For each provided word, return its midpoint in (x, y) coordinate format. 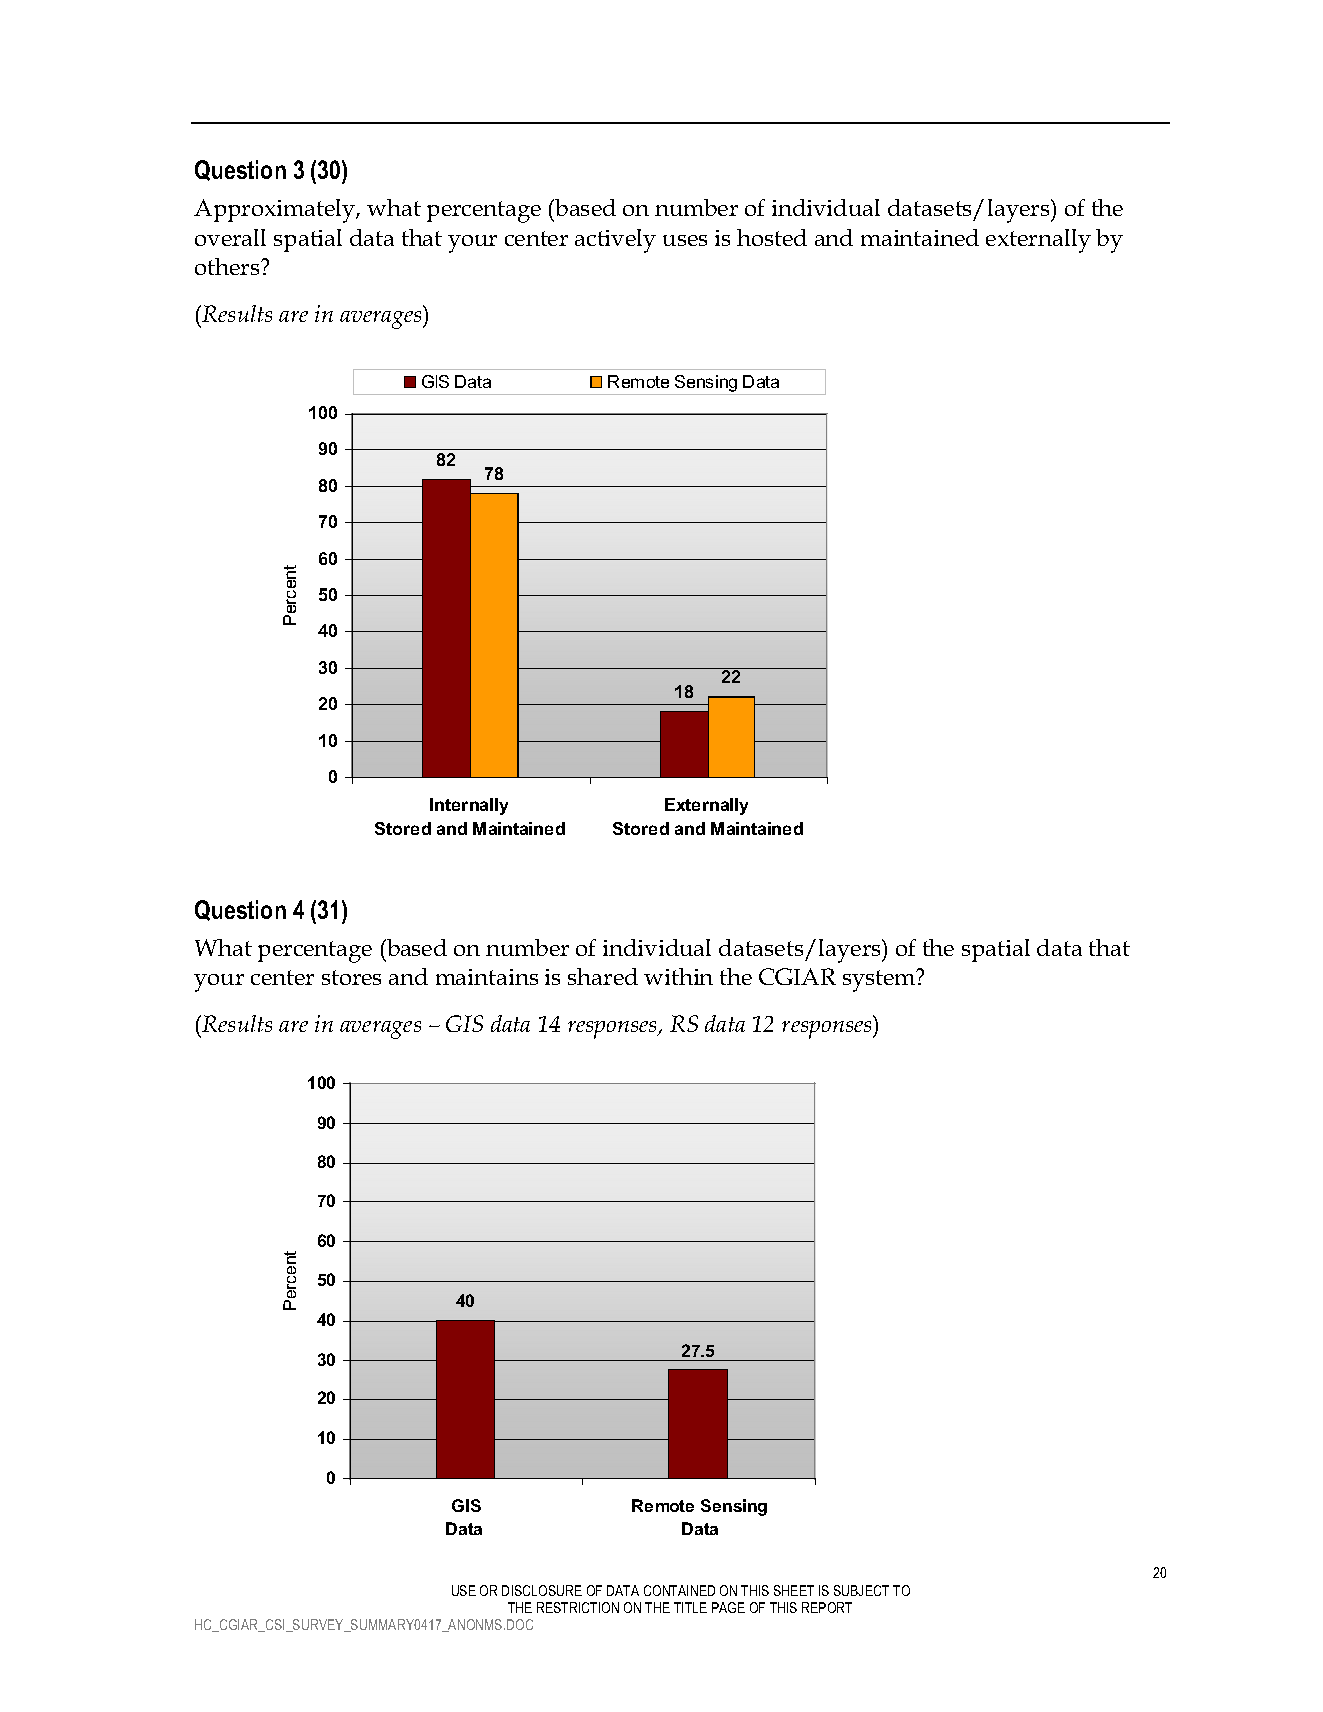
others (228, 266)
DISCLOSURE (542, 1590)
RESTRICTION (578, 1607)
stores (351, 977)
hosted (772, 237)
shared (603, 976)
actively (615, 241)
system (880, 980)
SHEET (794, 1590)
